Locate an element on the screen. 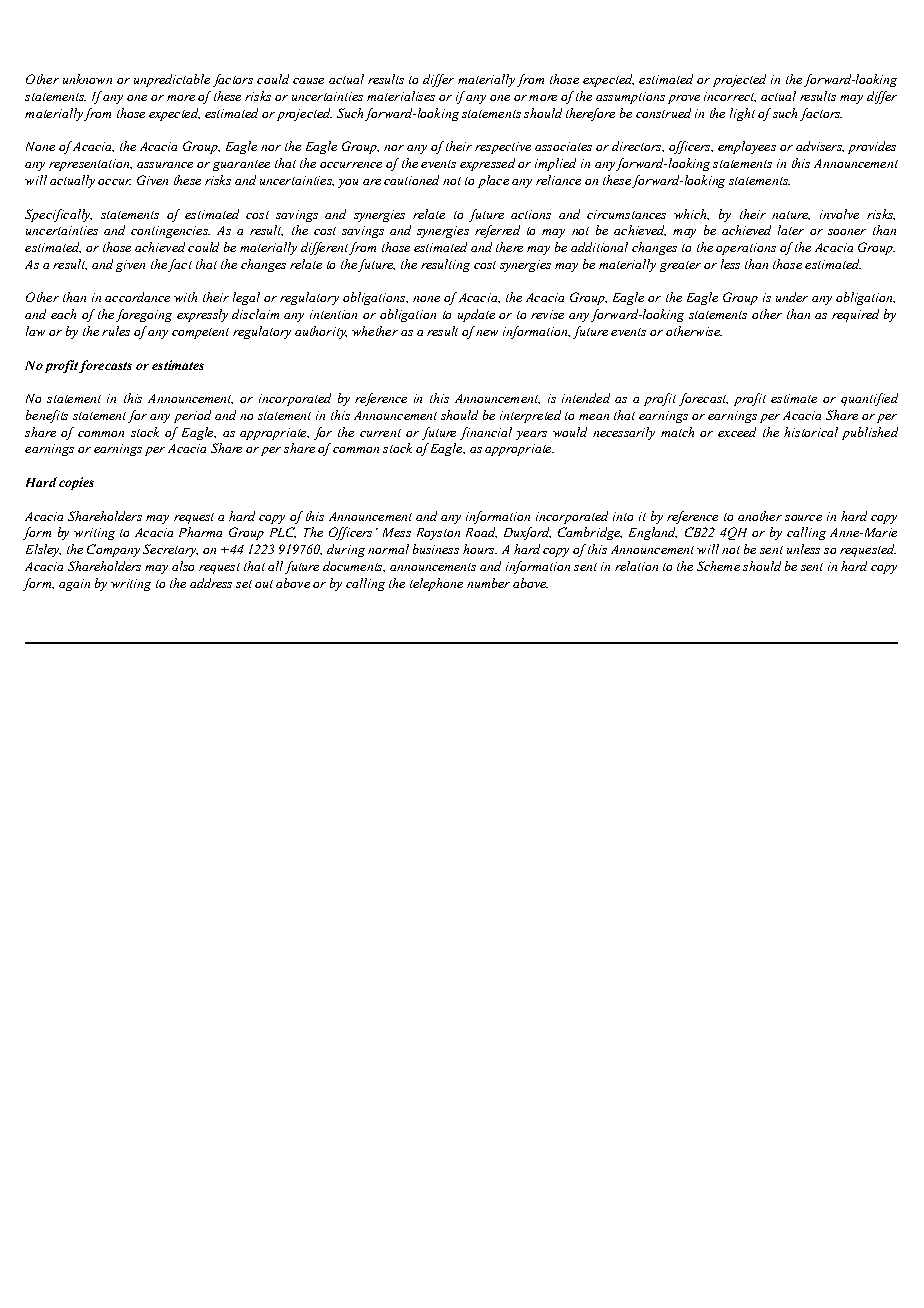 The image size is (924, 1308). unpredictable is located at coordinates (172, 80).
